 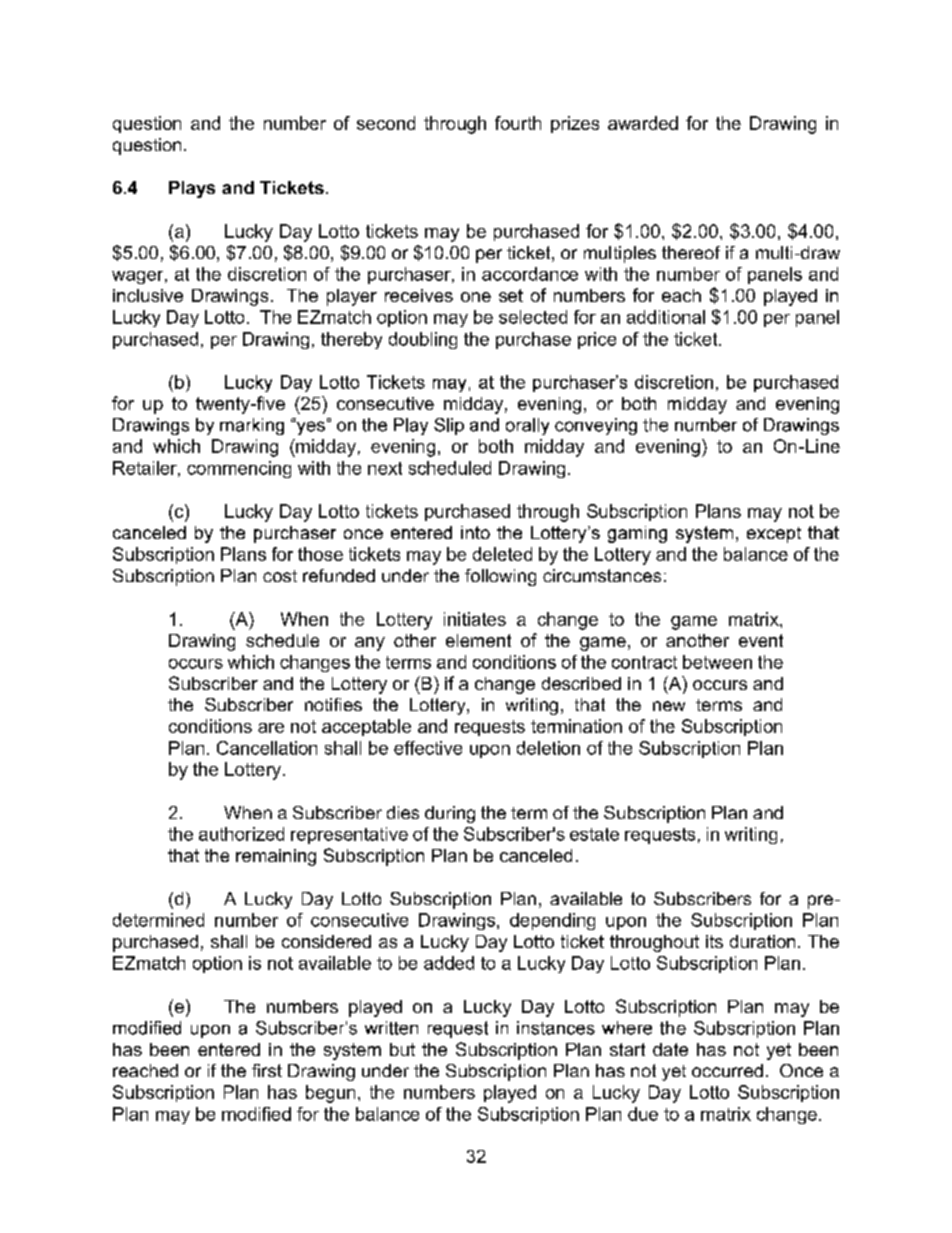 I want to click on Plays, so click(x=192, y=189).
